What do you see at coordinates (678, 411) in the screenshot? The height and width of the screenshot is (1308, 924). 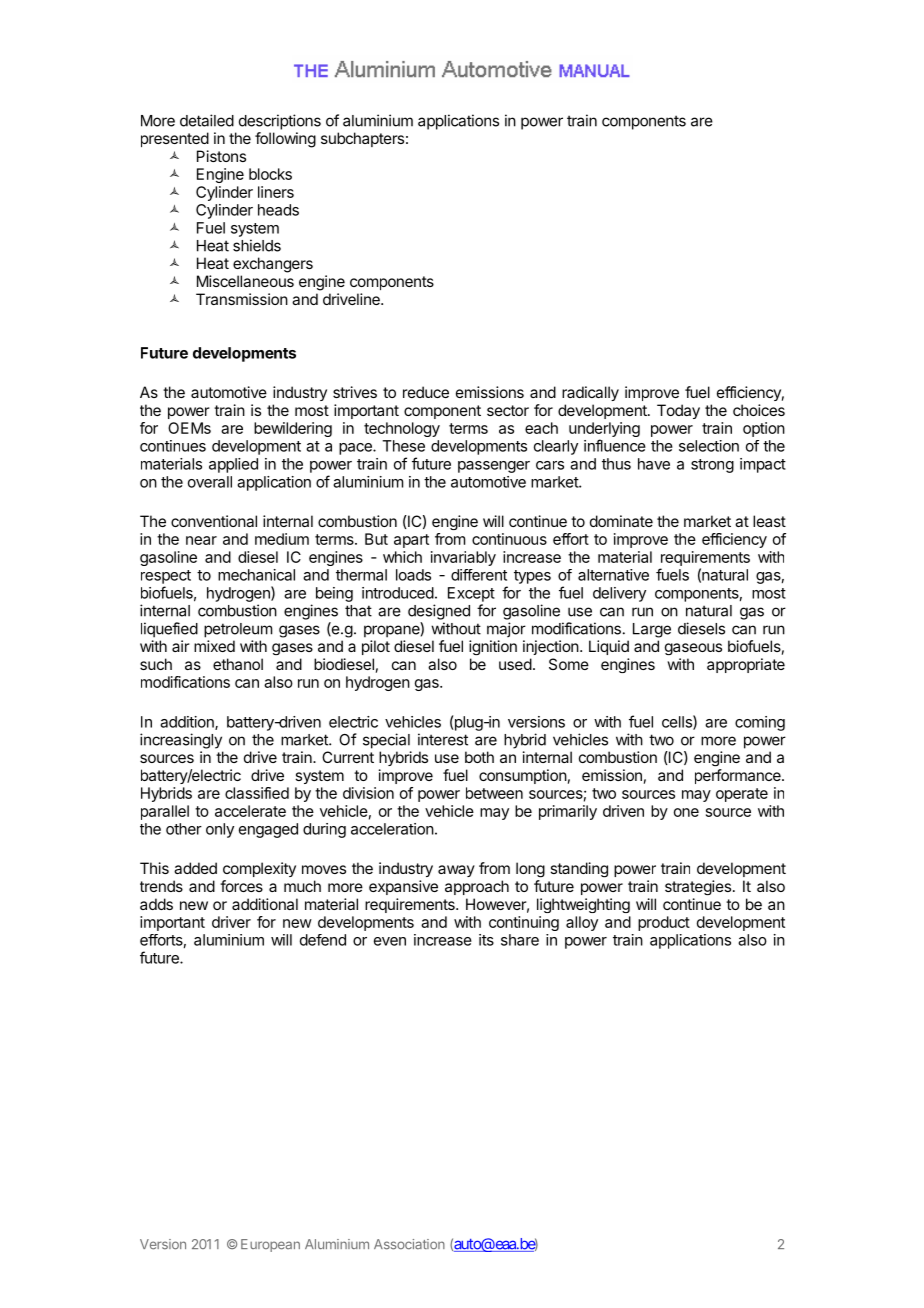 I see `Today` at bounding box center [678, 411].
